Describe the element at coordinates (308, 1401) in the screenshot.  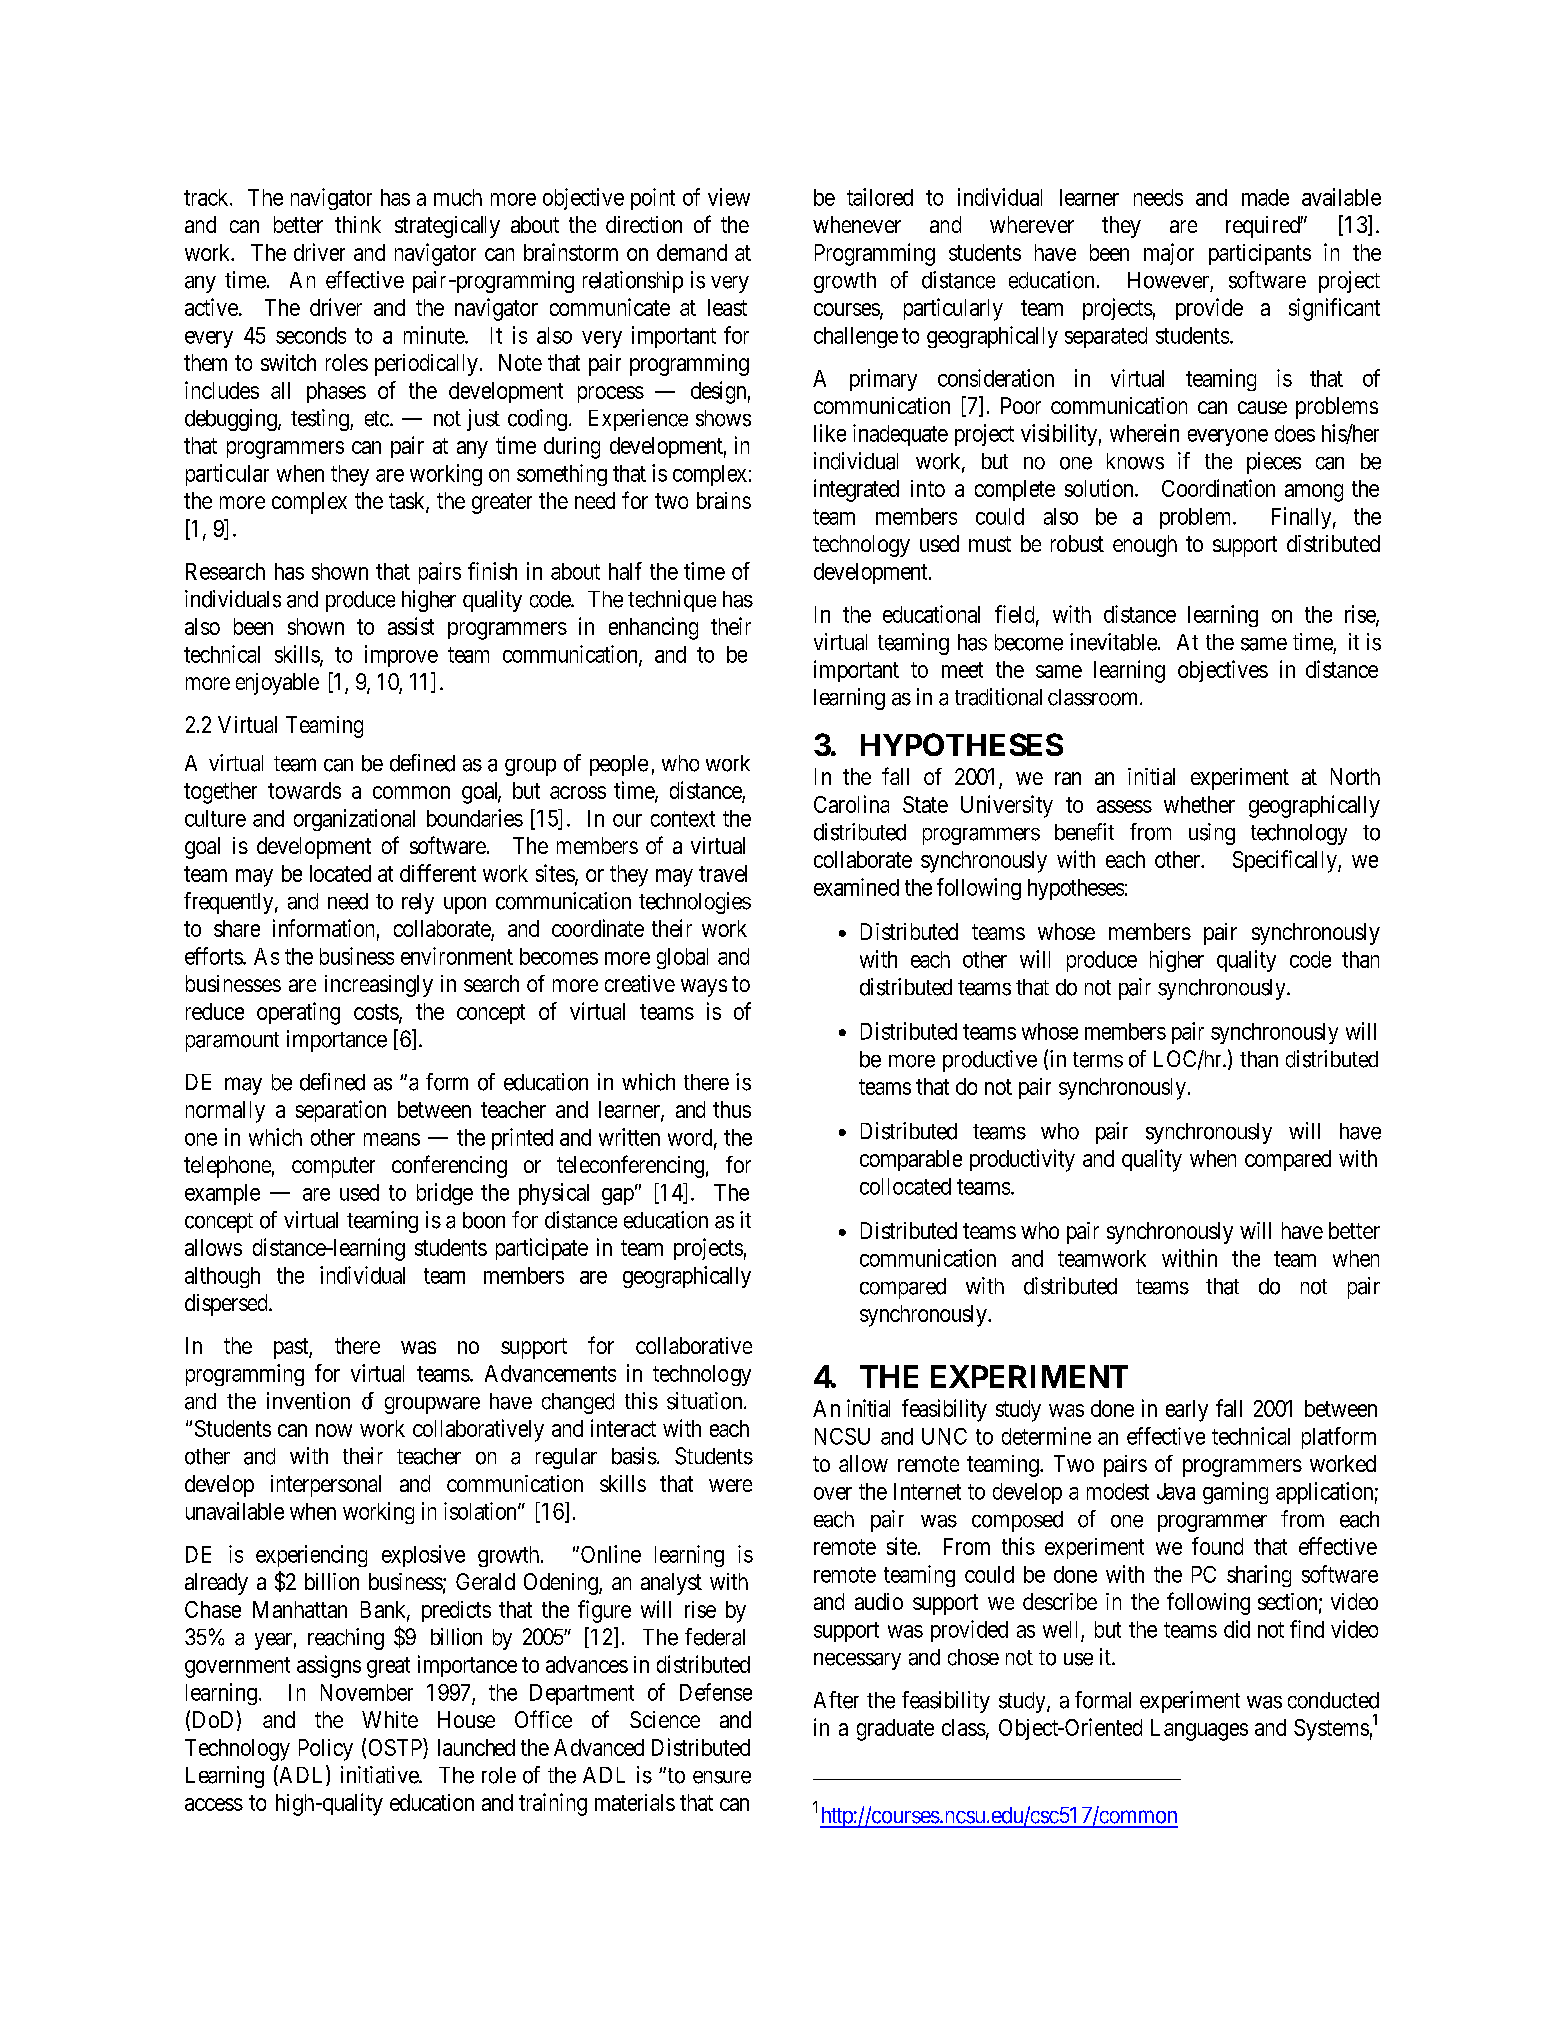
I see `invention` at that location.
